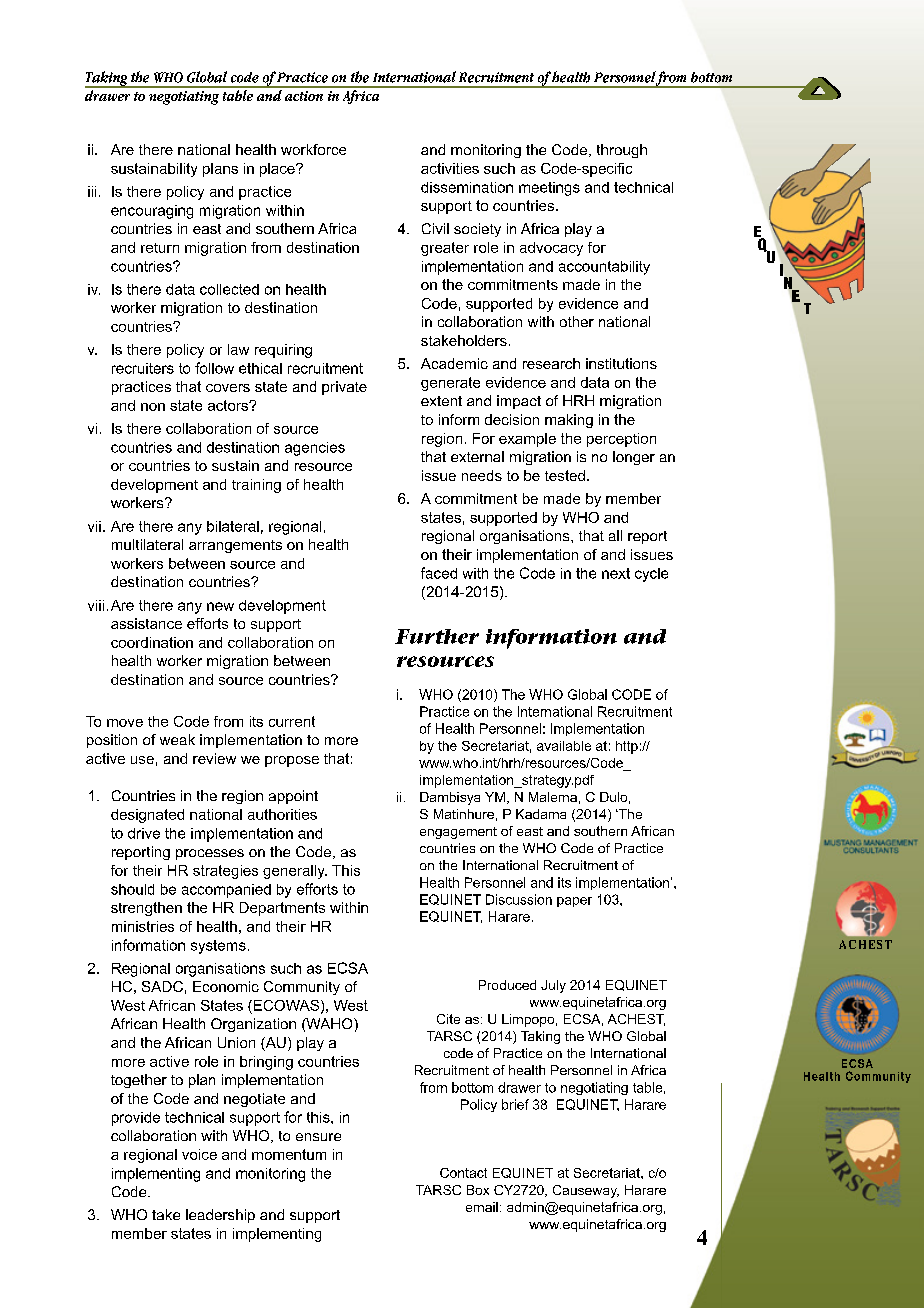 This page has height=1308, width=924. Describe the element at coordinates (318, 1137) in the page. I see `ensure` at that location.
